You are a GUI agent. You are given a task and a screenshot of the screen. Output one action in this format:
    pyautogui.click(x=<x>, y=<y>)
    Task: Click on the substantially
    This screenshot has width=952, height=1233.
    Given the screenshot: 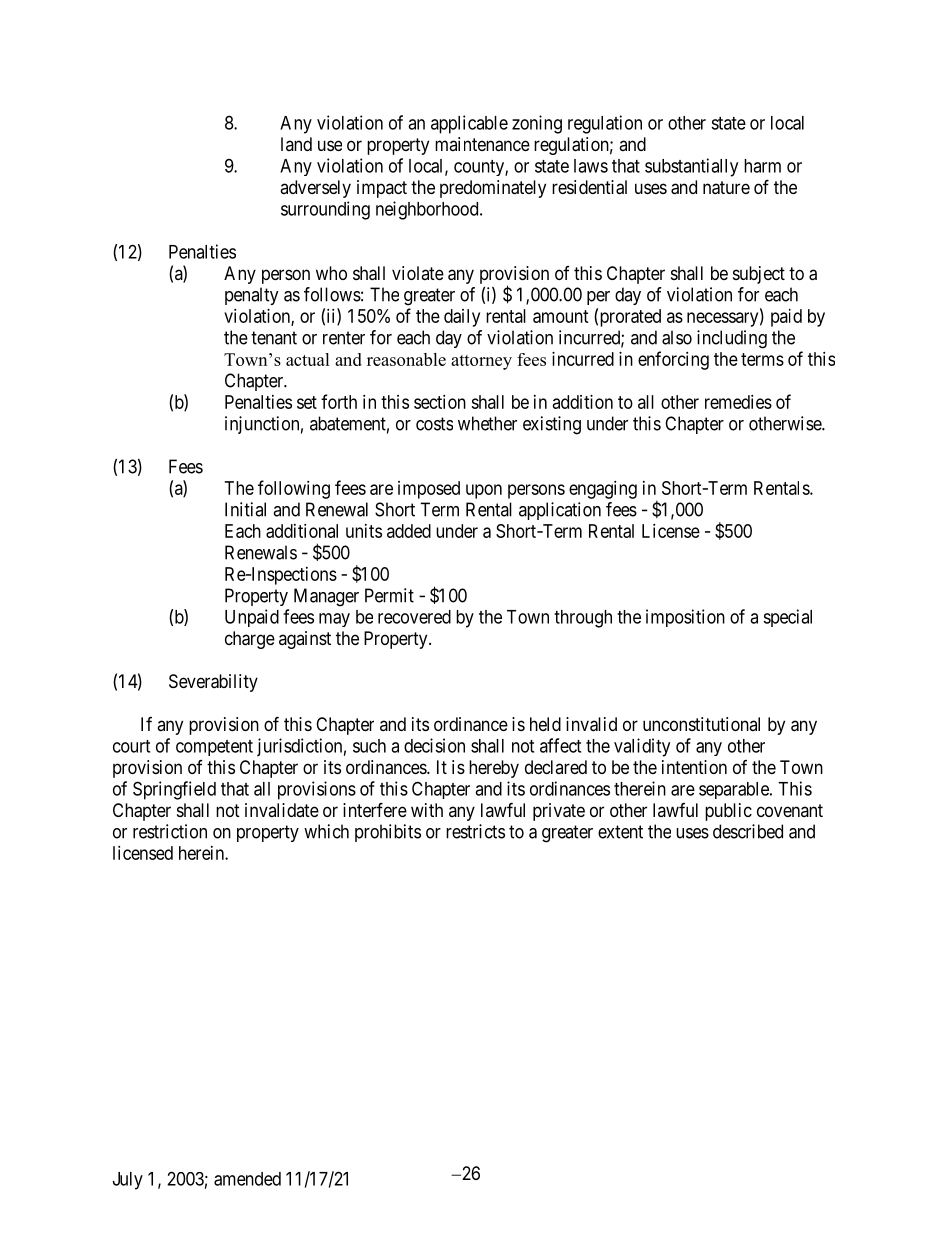 What is the action you would take?
    pyautogui.click(x=691, y=167)
